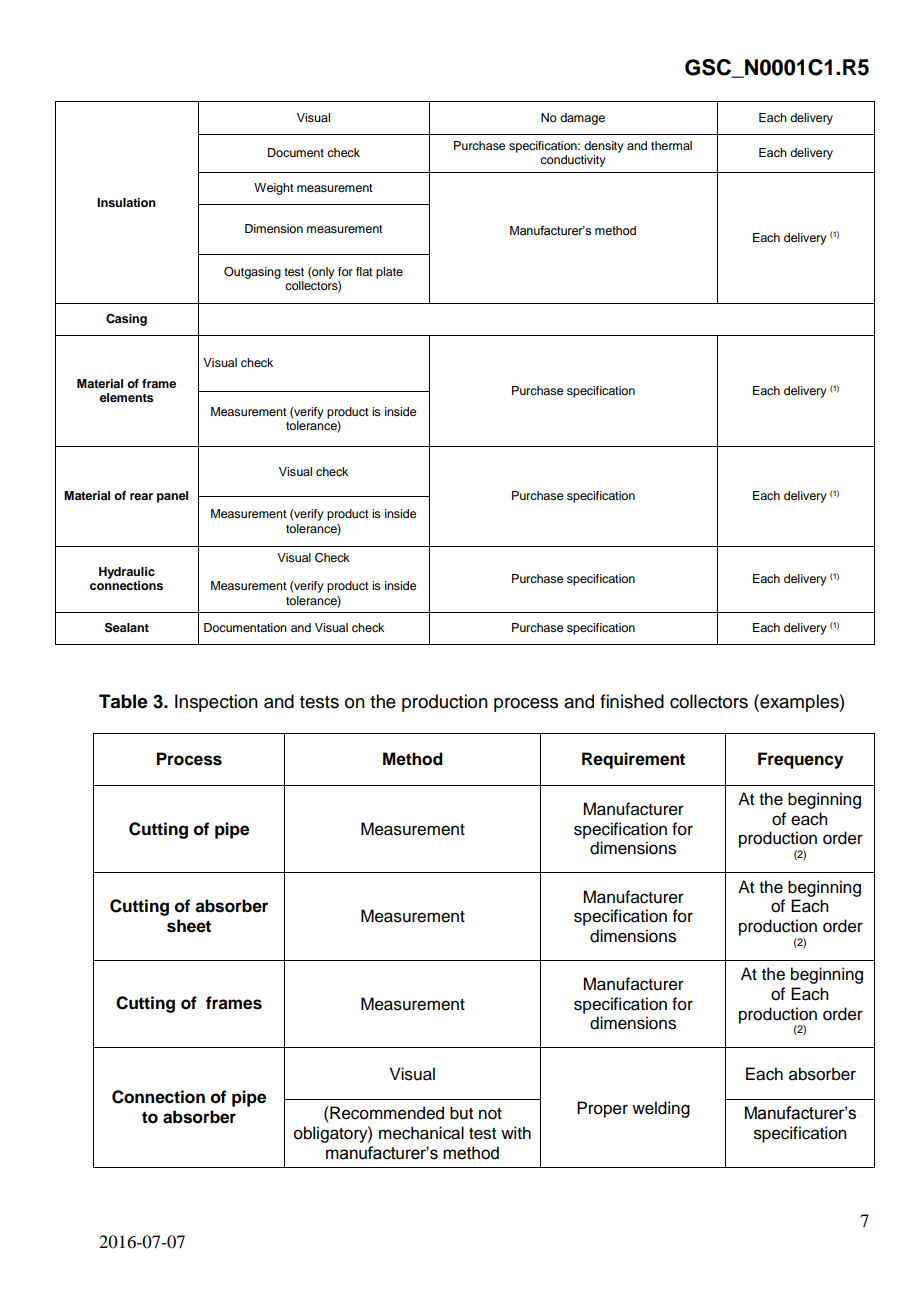 Image resolution: width=924 pixels, height=1308 pixels. Describe the element at coordinates (661, 1109) in the page. I see `welding` at that location.
